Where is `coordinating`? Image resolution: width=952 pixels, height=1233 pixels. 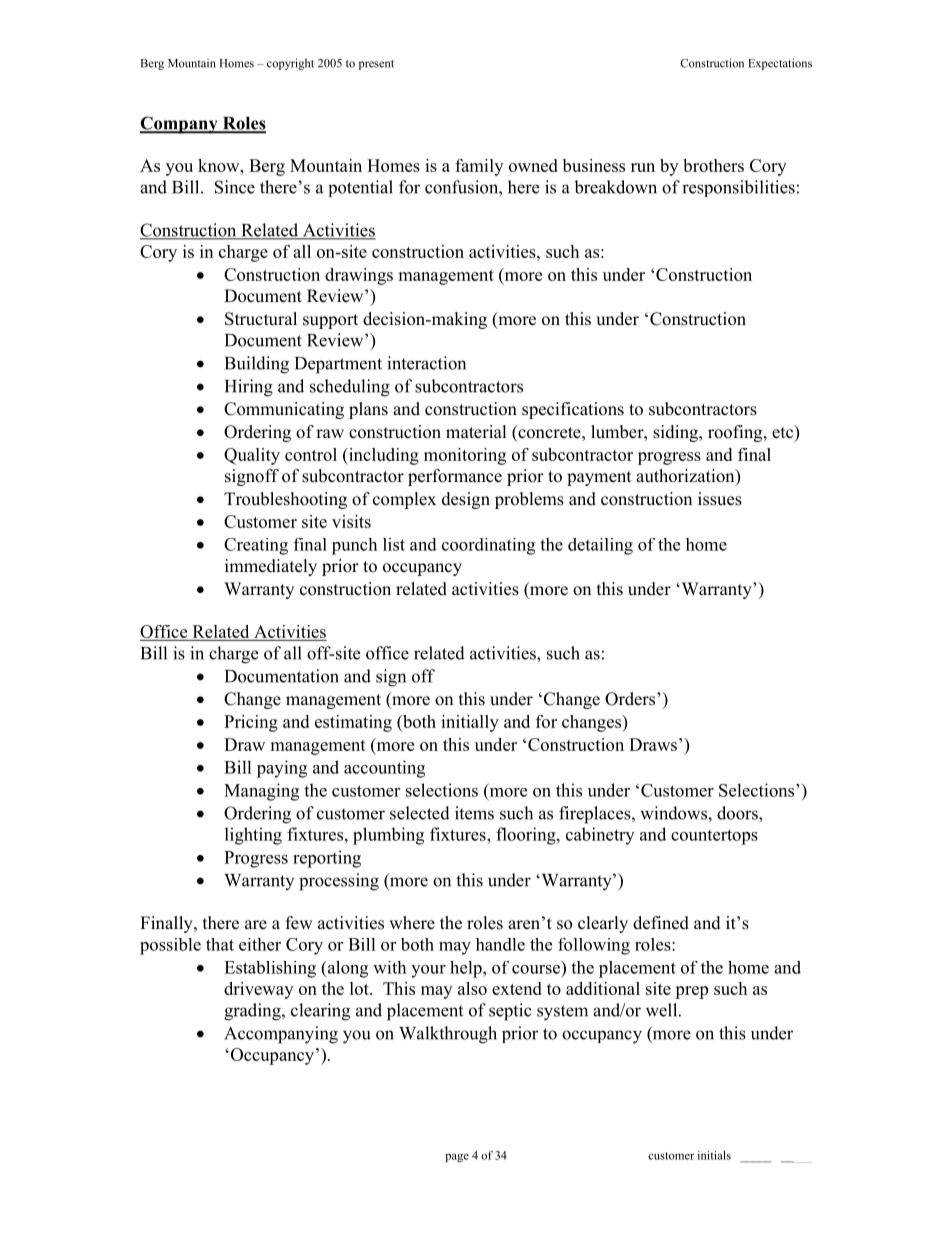 coordinating is located at coordinates (488, 546).
